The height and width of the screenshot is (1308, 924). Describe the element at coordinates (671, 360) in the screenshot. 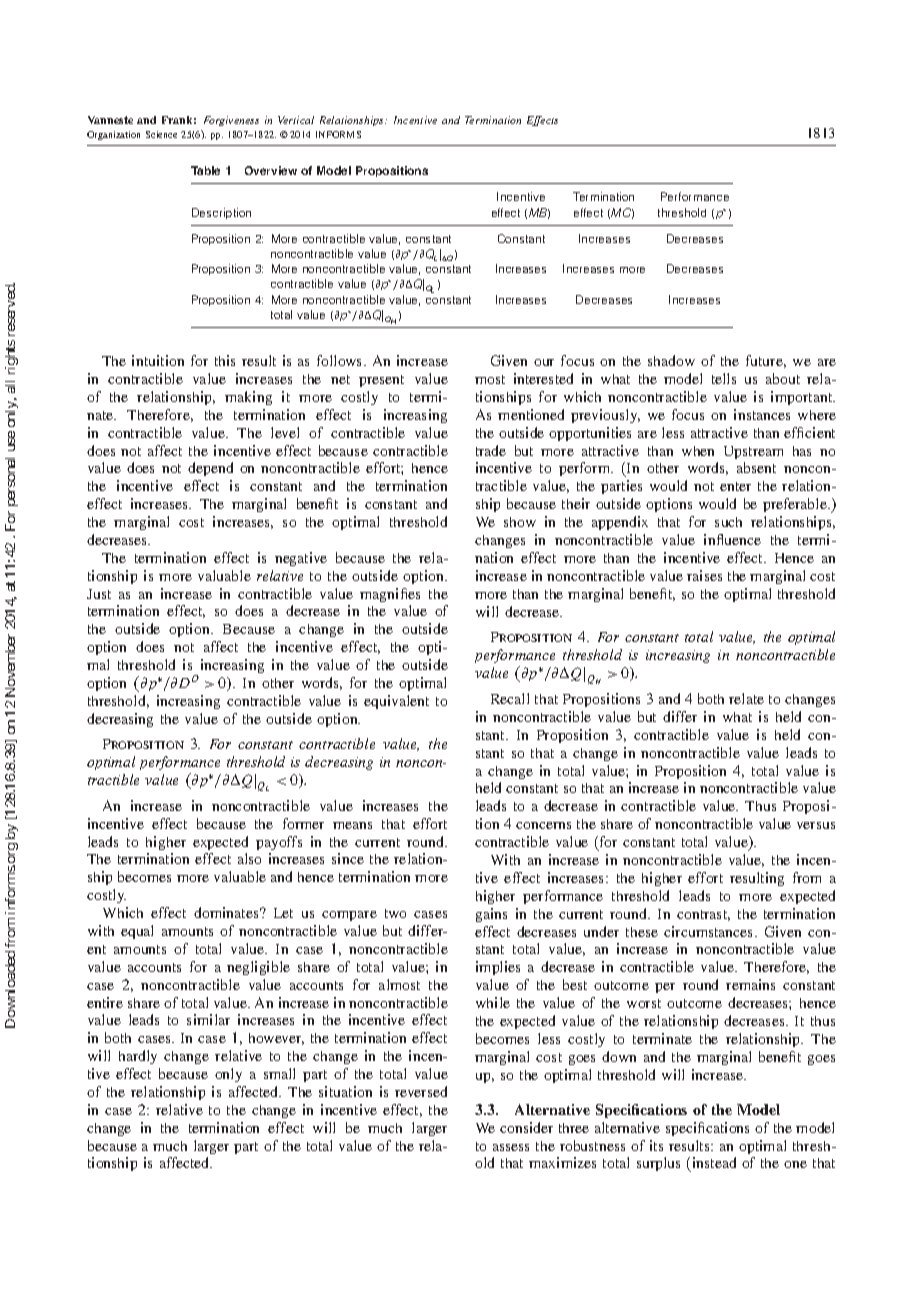

I see `shadow` at that location.
